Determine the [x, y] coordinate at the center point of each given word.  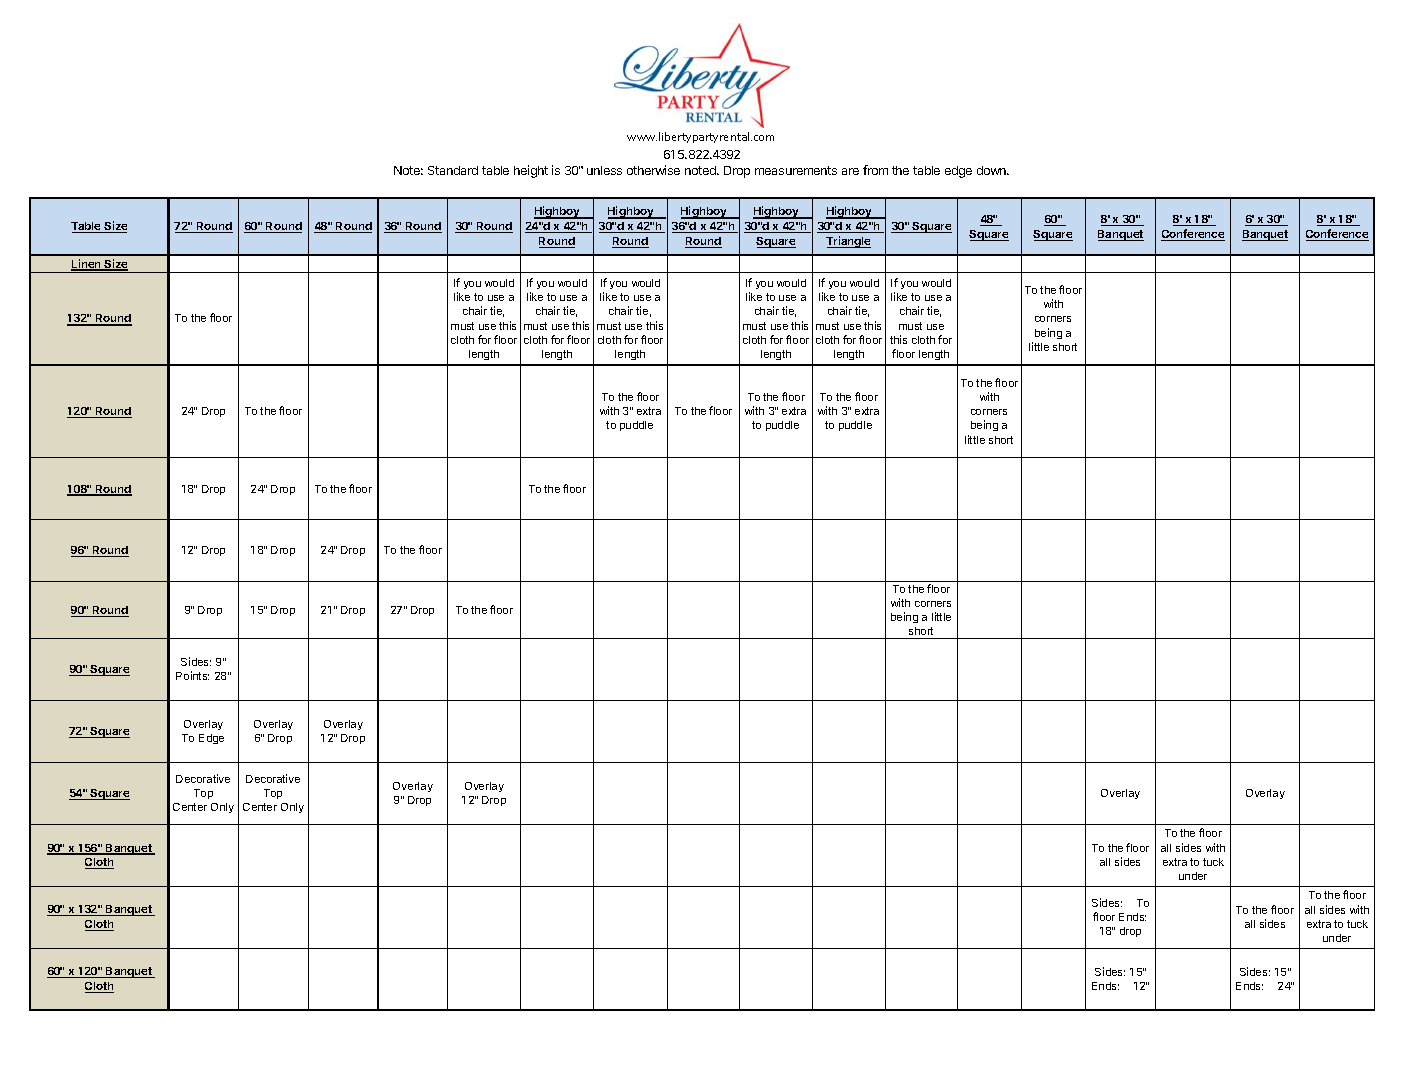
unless [604, 170]
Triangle [848, 242]
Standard [453, 170]
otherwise [653, 170]
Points [192, 675]
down [992, 170]
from [875, 170]
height [531, 171]
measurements [796, 170]
